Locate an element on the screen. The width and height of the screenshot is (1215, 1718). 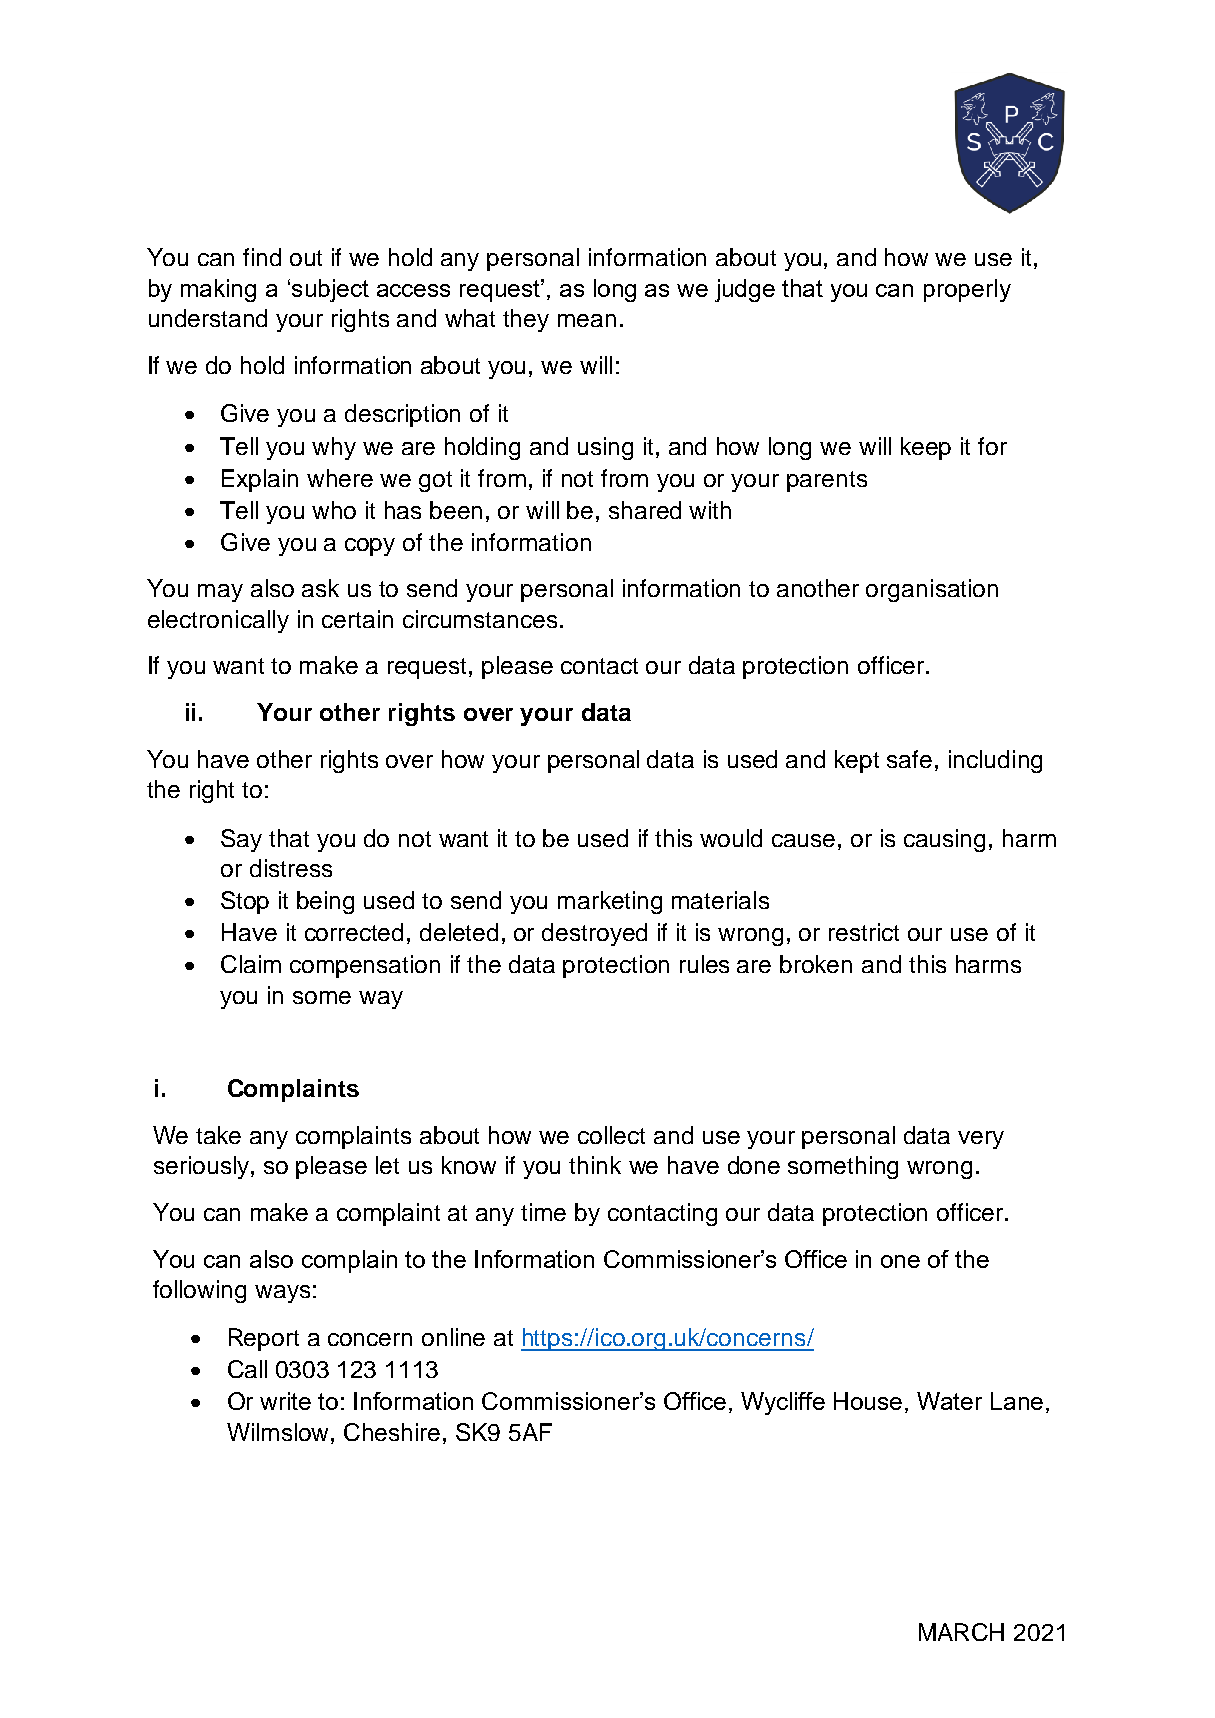
take is located at coordinates (218, 1135).
